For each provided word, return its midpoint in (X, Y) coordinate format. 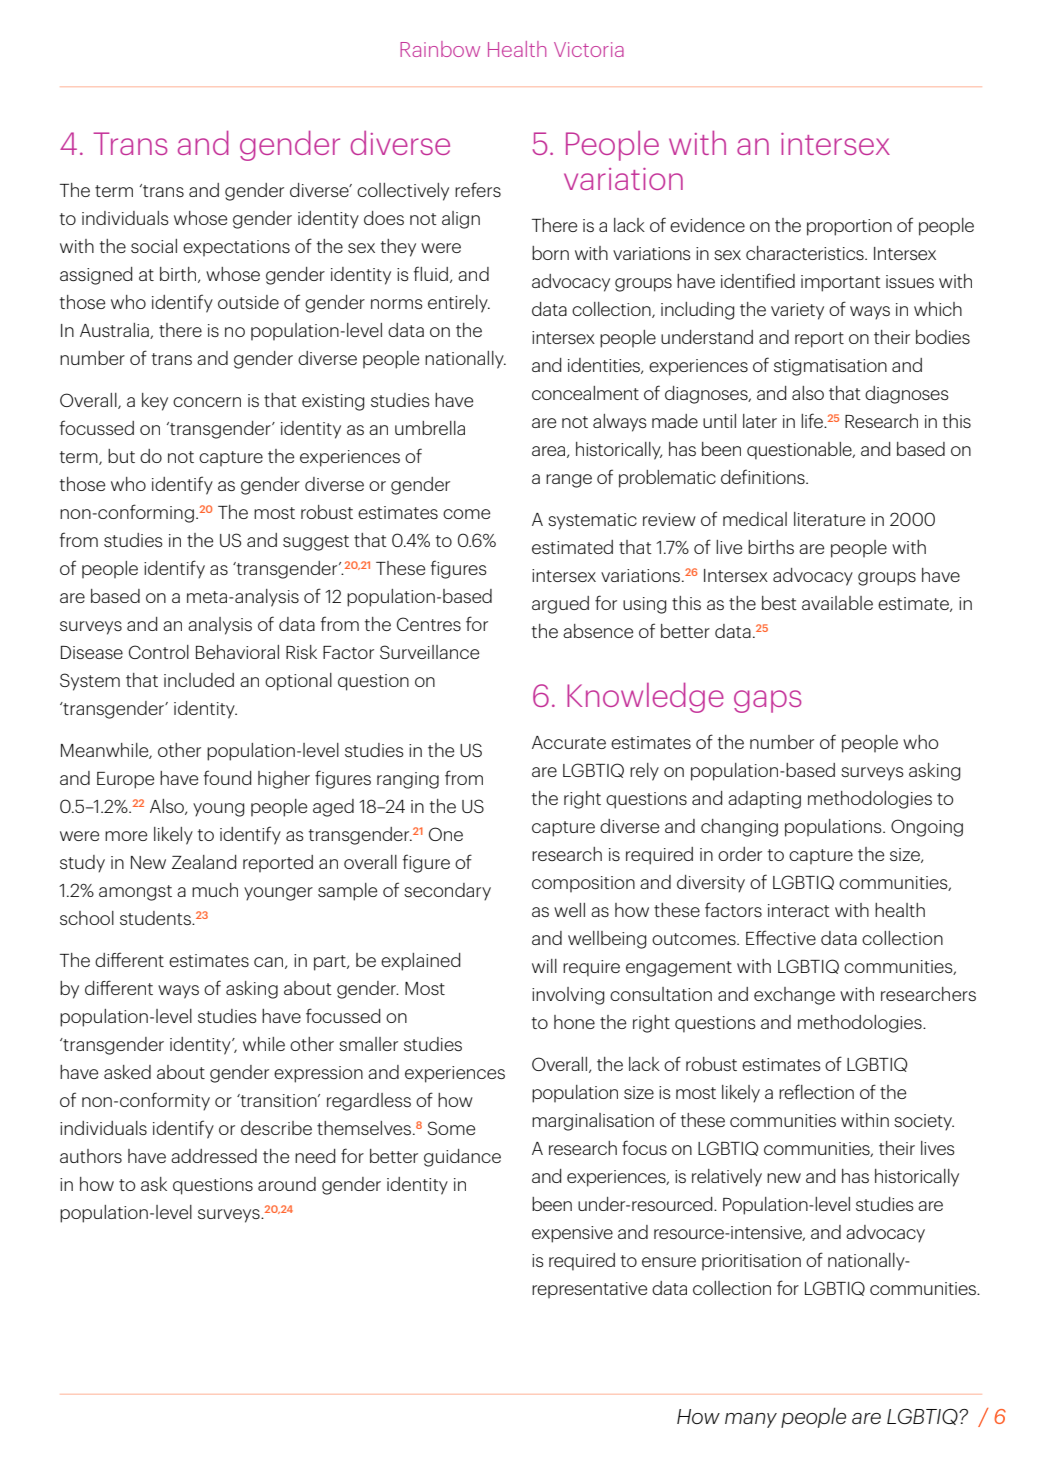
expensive (572, 1234)
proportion (849, 227)
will (544, 966)
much (215, 890)
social (154, 246)
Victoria (589, 49)
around (287, 1184)
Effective (781, 937)
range (569, 481)
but (121, 456)
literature (829, 519)
